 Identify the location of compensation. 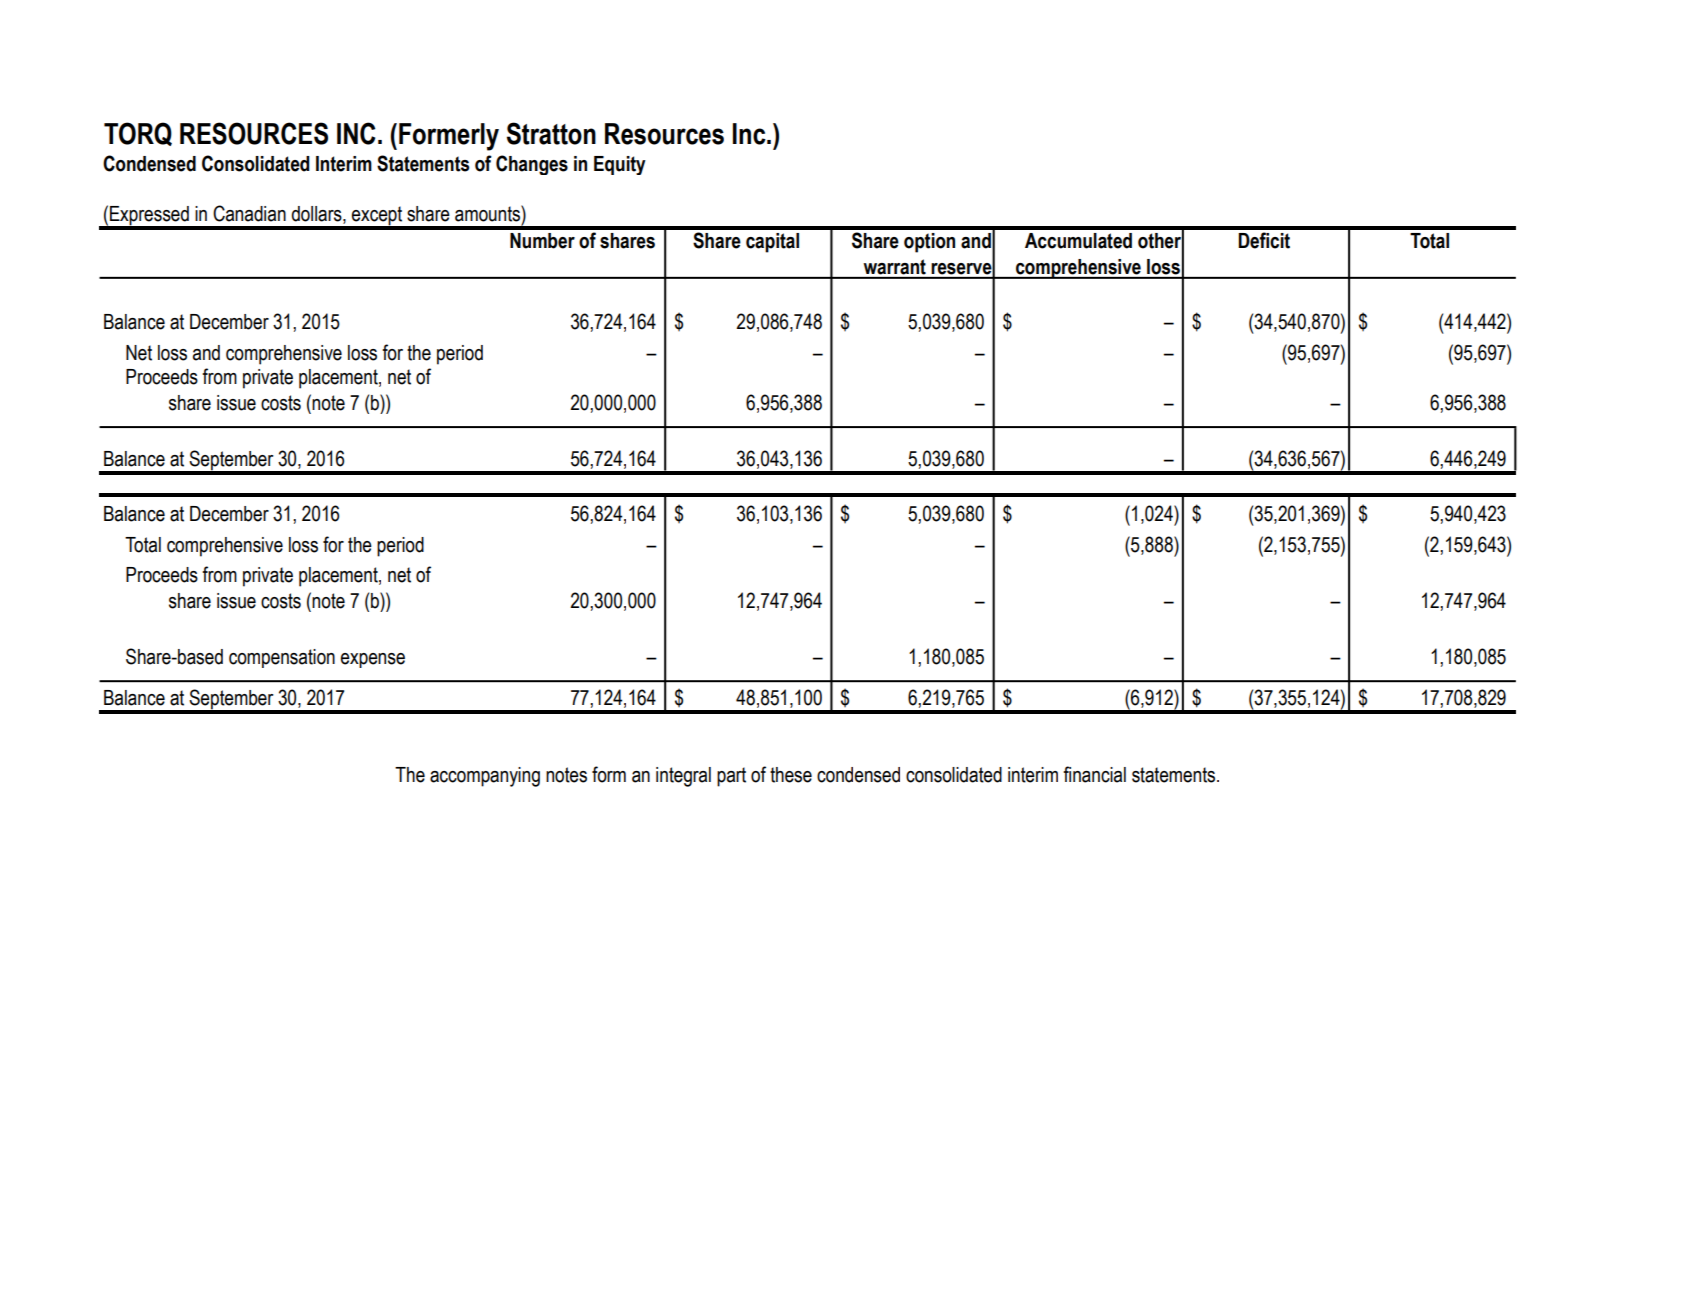
(282, 658).
